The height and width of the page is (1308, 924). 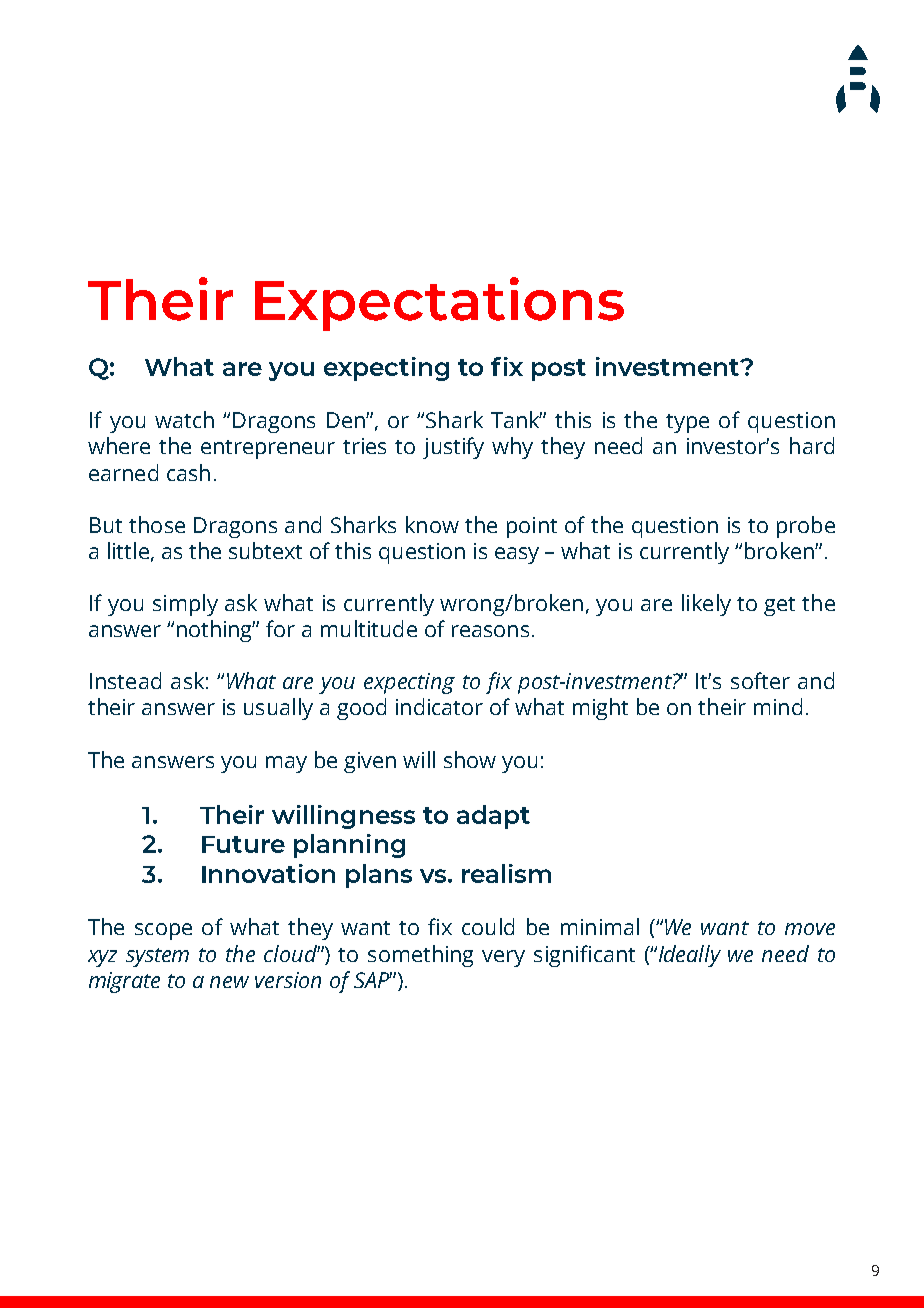 I want to click on system, so click(x=157, y=957).
